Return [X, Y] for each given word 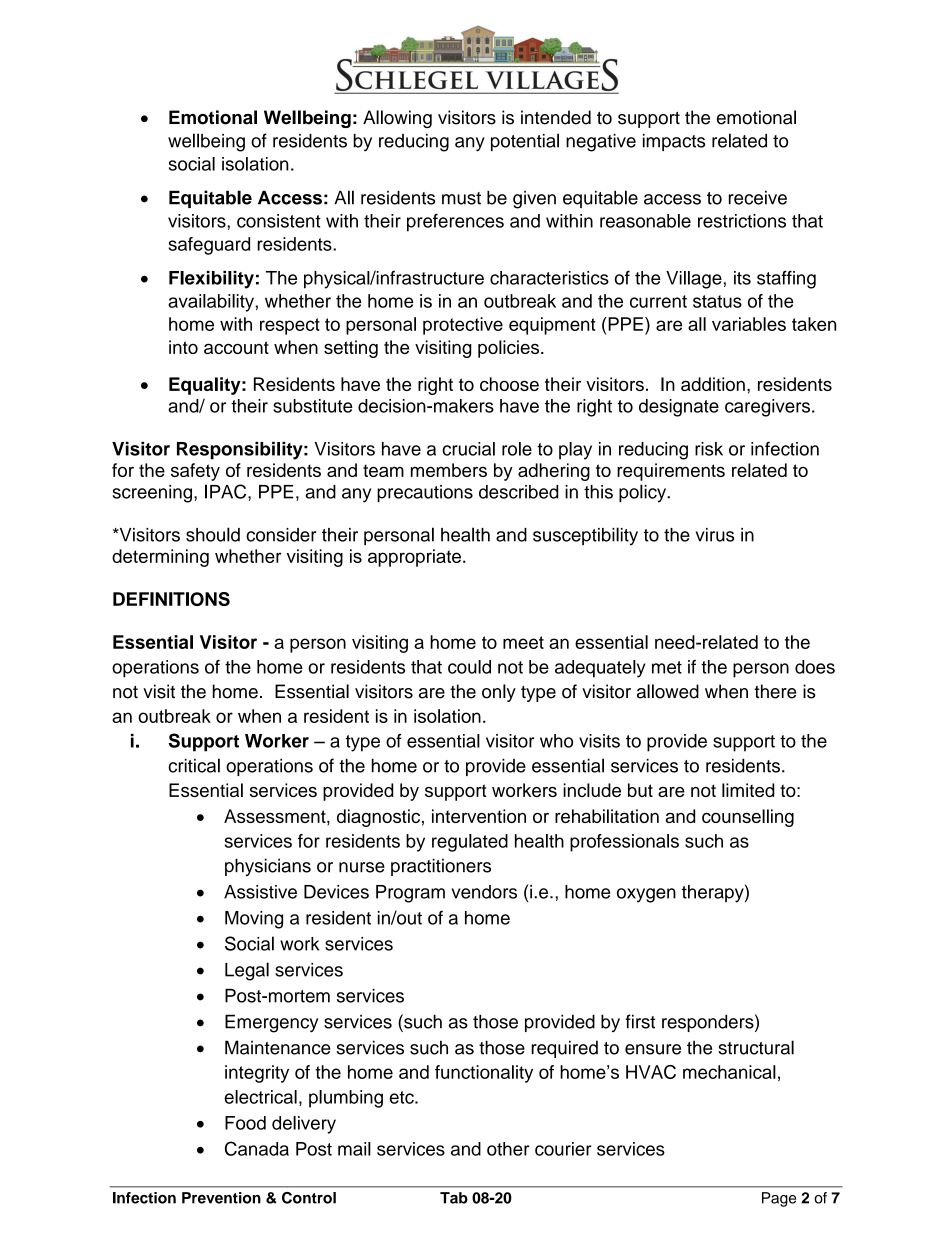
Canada [257, 1148]
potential [525, 142]
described [519, 492]
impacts [674, 142]
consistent [279, 221]
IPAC [227, 491]
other [508, 1149]
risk [709, 449]
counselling [748, 818]
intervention [479, 816]
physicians [268, 867]
